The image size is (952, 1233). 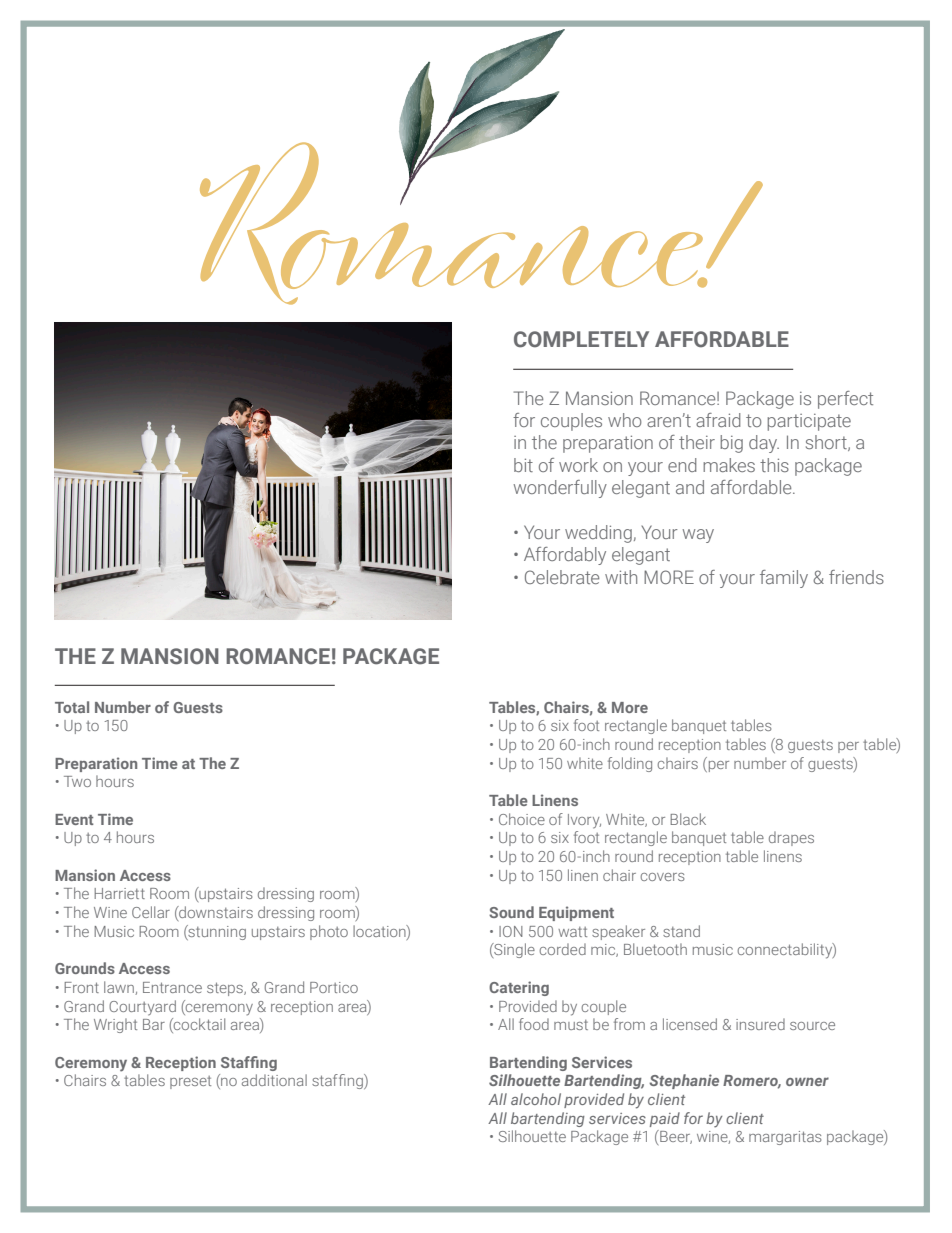 What do you see at coordinates (630, 764) in the image?
I see `folding` at bounding box center [630, 764].
